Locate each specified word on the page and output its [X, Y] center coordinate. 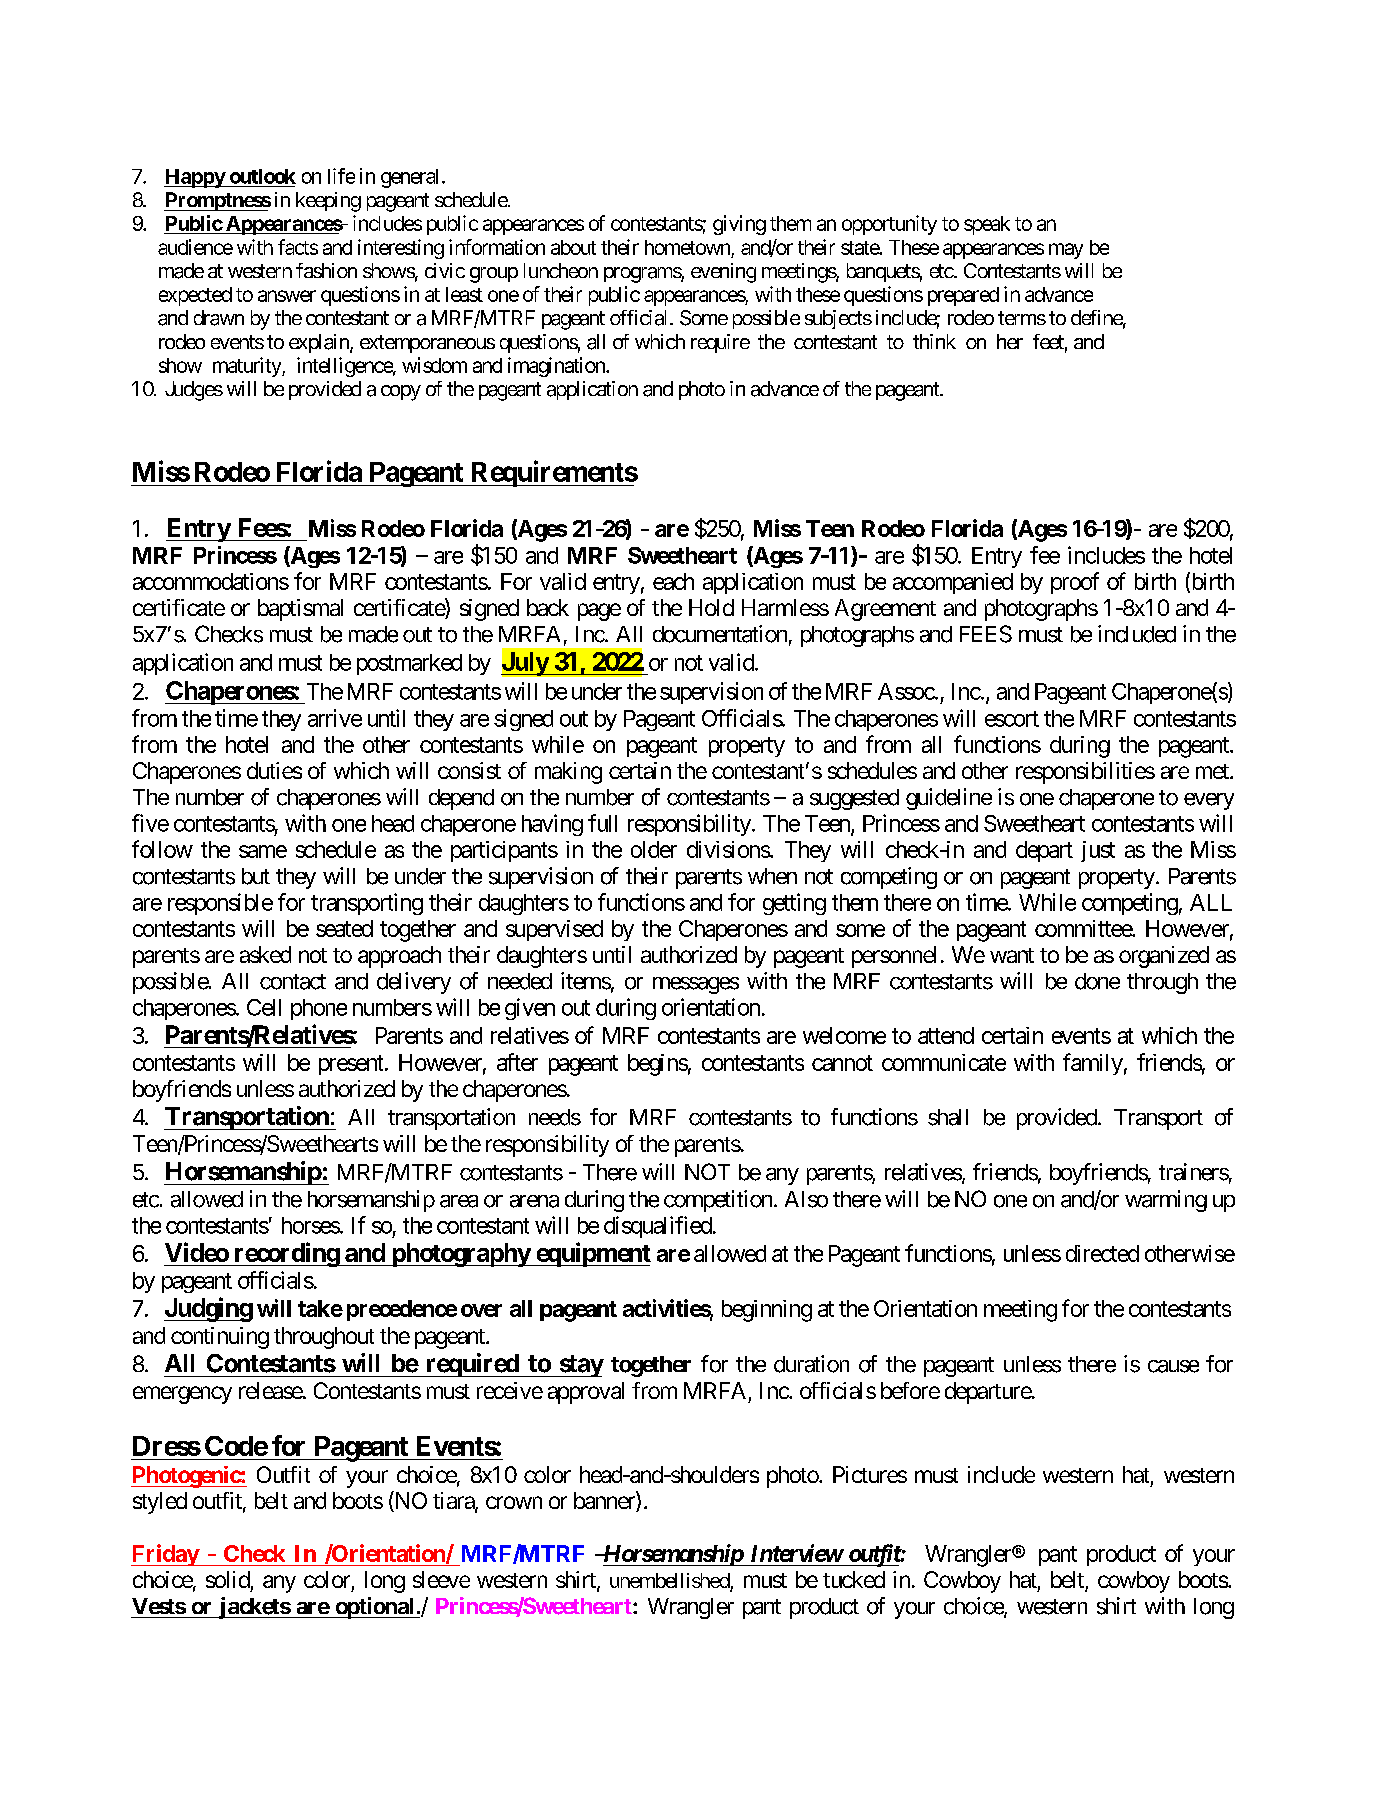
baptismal [300, 610]
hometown [687, 247]
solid [228, 1579]
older [654, 849]
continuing [220, 1338]
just [1098, 851]
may [1066, 251]
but [256, 876]
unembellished [670, 1582]
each [673, 581]
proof [1075, 583]
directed [1102, 1253]
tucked [854, 1579]
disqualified [658, 1227]
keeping [328, 202]
